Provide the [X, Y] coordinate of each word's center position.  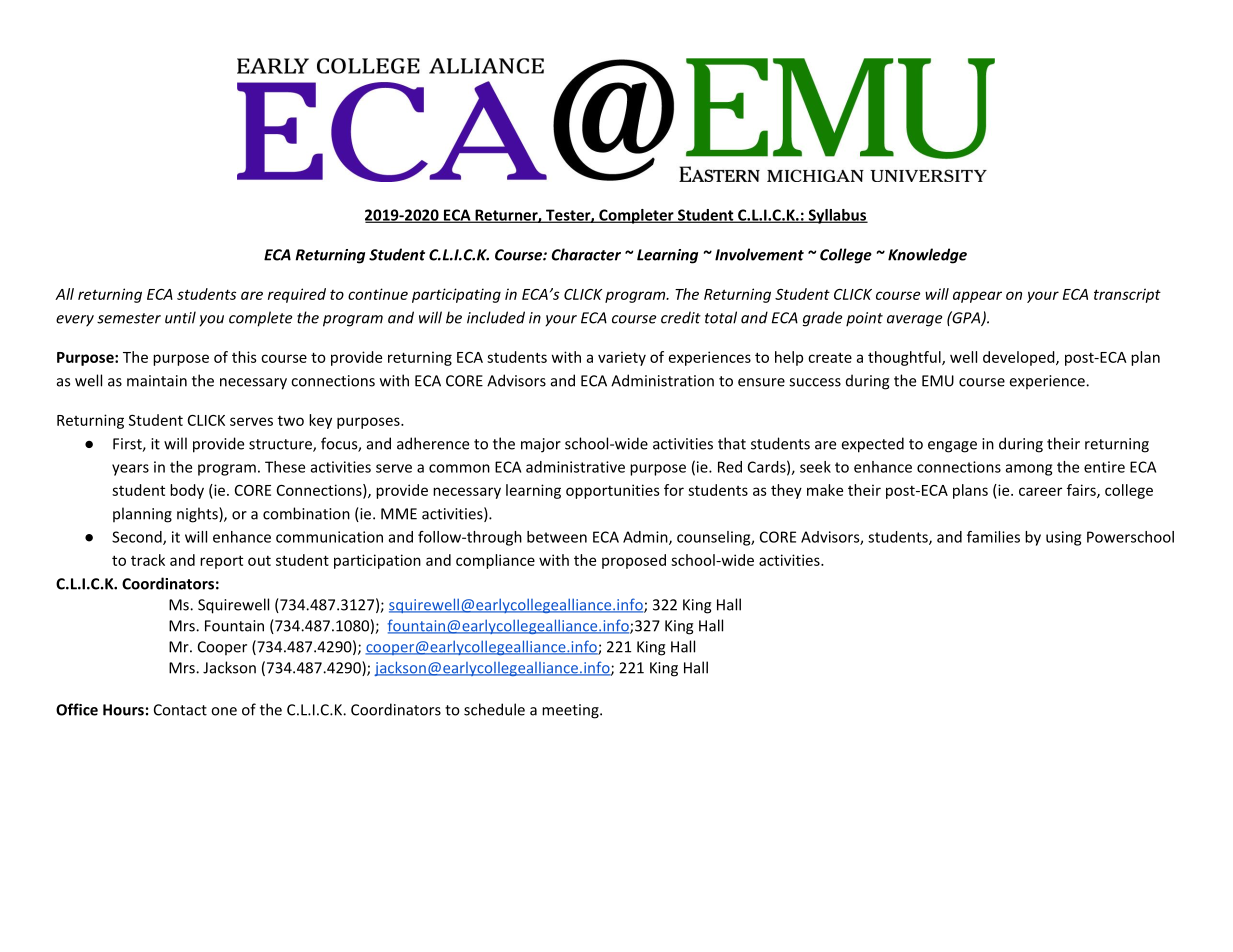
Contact [180, 710]
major [541, 445]
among [1029, 470]
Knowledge [927, 256]
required [297, 295]
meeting [571, 711]
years [130, 470]
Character [586, 254]
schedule [494, 709]
